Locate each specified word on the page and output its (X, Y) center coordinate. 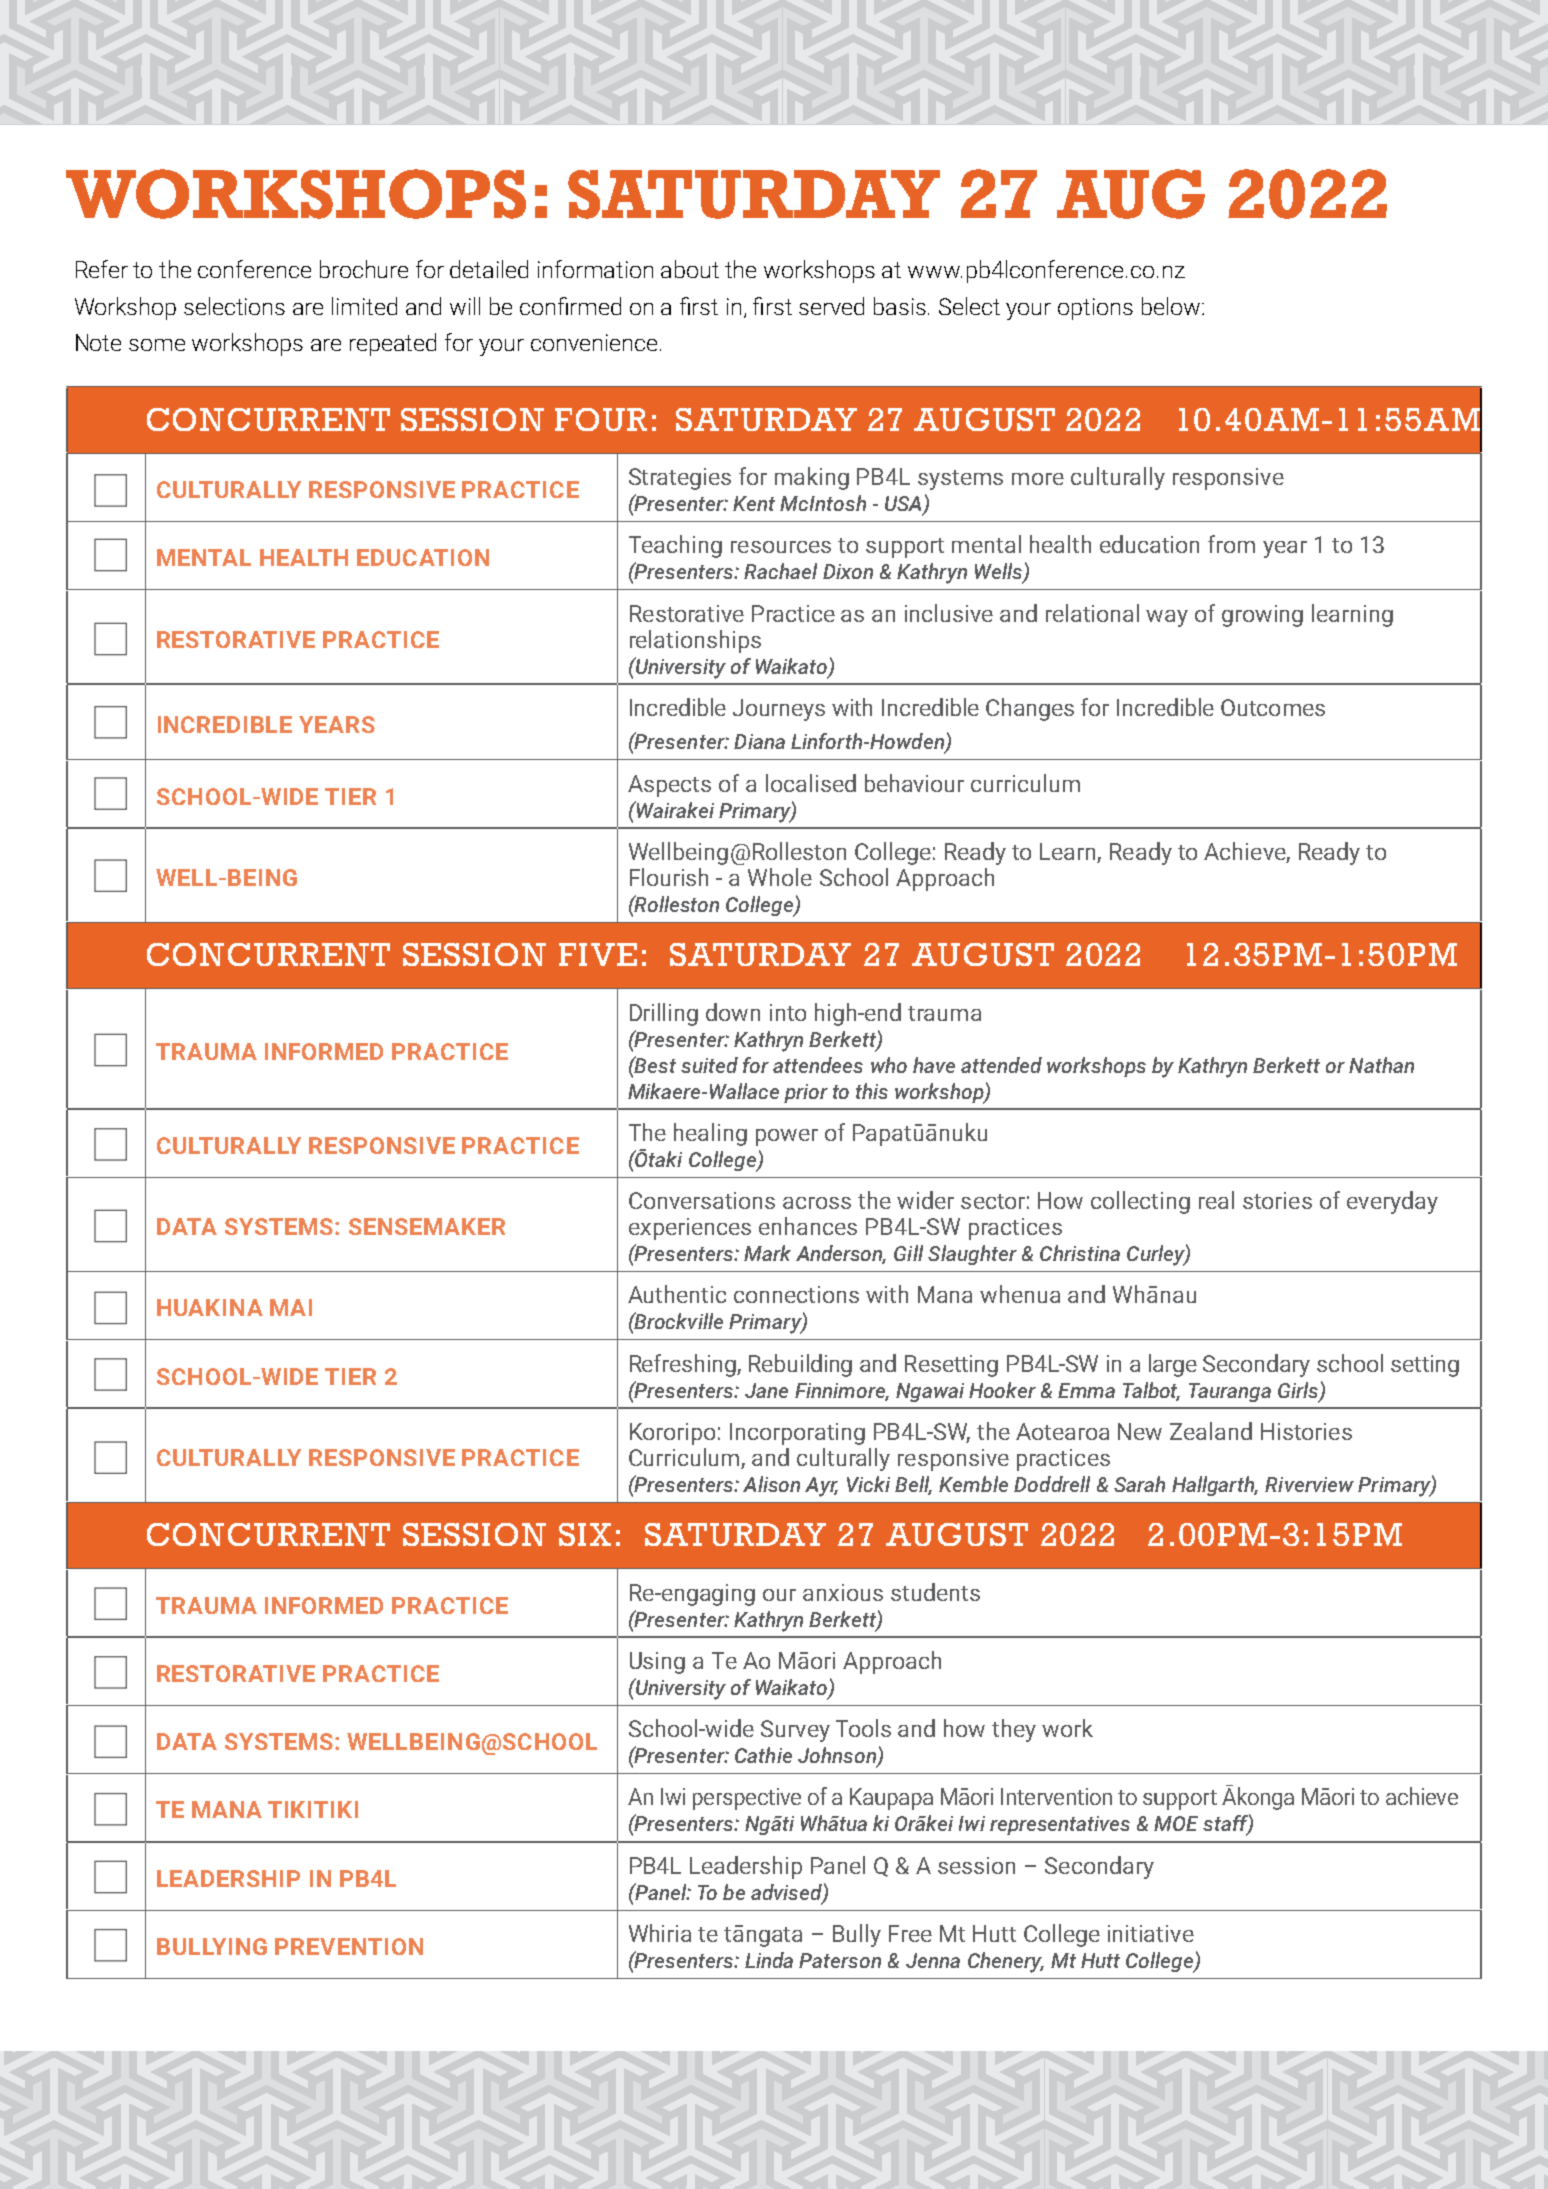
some (157, 345)
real (1216, 1200)
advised (787, 1893)
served (831, 306)
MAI (291, 1307)
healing (710, 1134)
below (1172, 306)
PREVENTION (349, 1946)
